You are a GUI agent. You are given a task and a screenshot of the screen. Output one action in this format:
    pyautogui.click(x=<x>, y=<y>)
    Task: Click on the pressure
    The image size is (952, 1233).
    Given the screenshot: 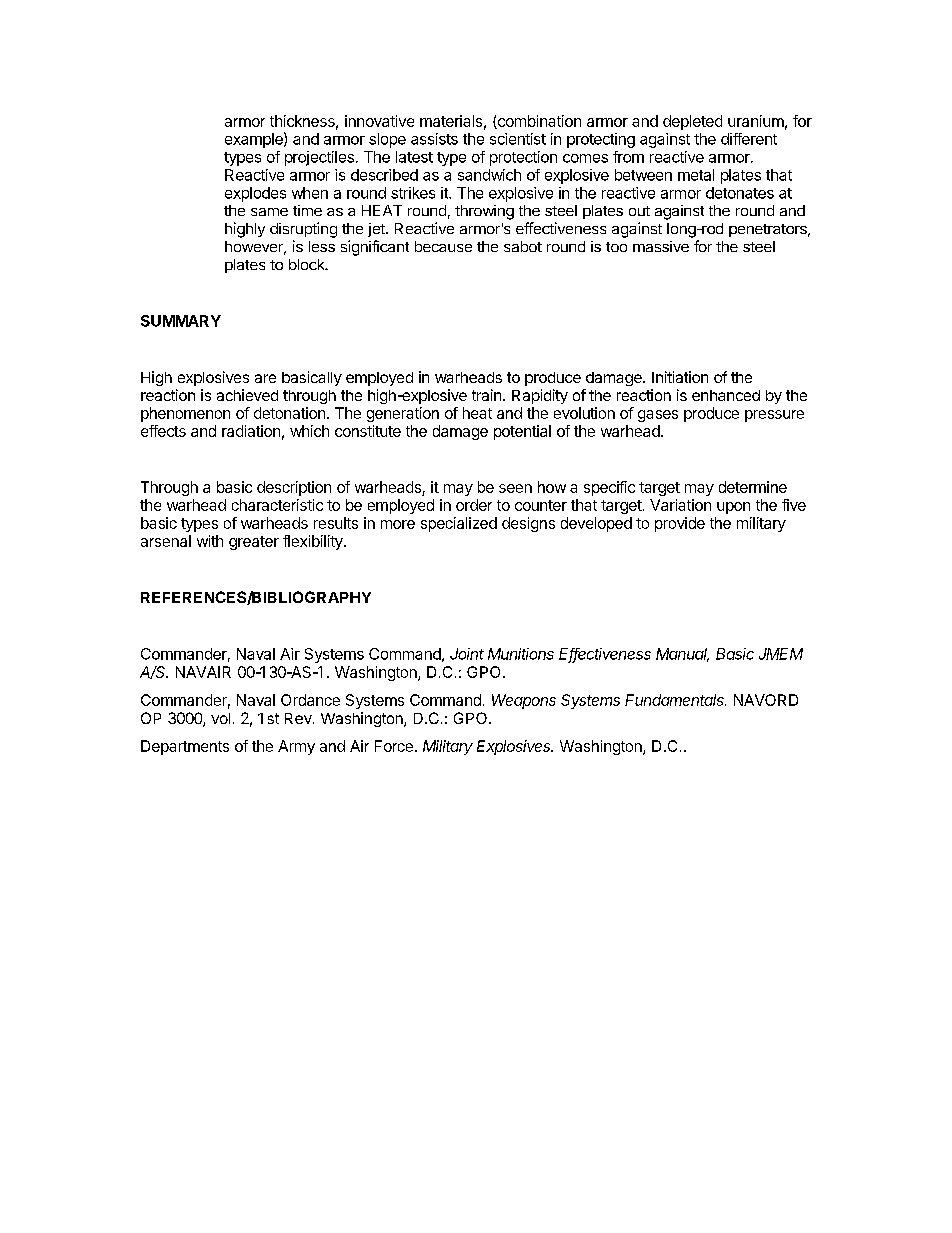 What is the action you would take?
    pyautogui.click(x=774, y=416)
